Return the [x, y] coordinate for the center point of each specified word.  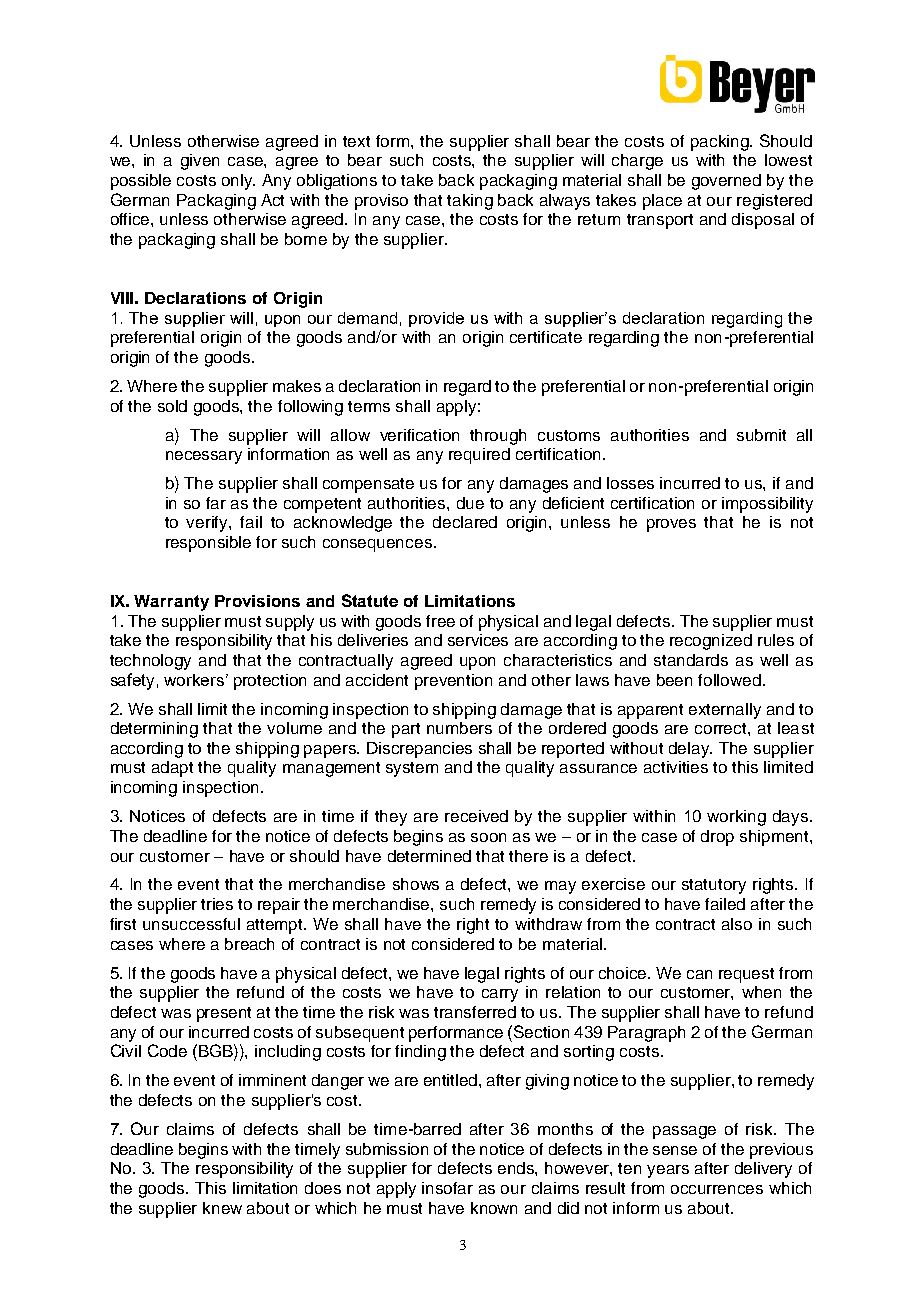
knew [222, 1208]
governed [726, 182]
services [478, 640]
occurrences [717, 1189]
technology [150, 662]
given [200, 162]
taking [470, 202]
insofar [447, 1188]
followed [729, 680]
